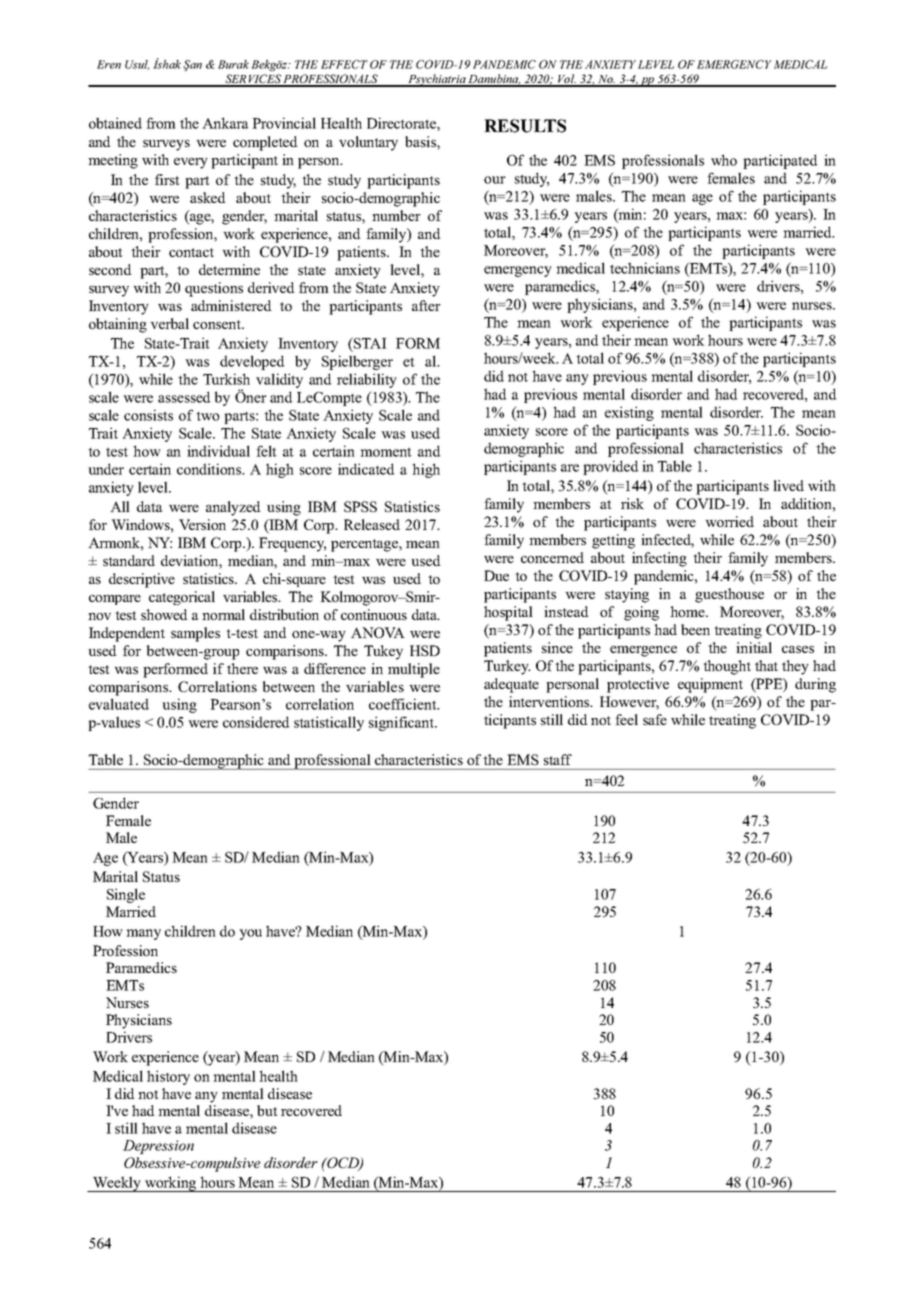  Describe the element at coordinates (724, 160) in the screenshot. I see `who` at that location.
